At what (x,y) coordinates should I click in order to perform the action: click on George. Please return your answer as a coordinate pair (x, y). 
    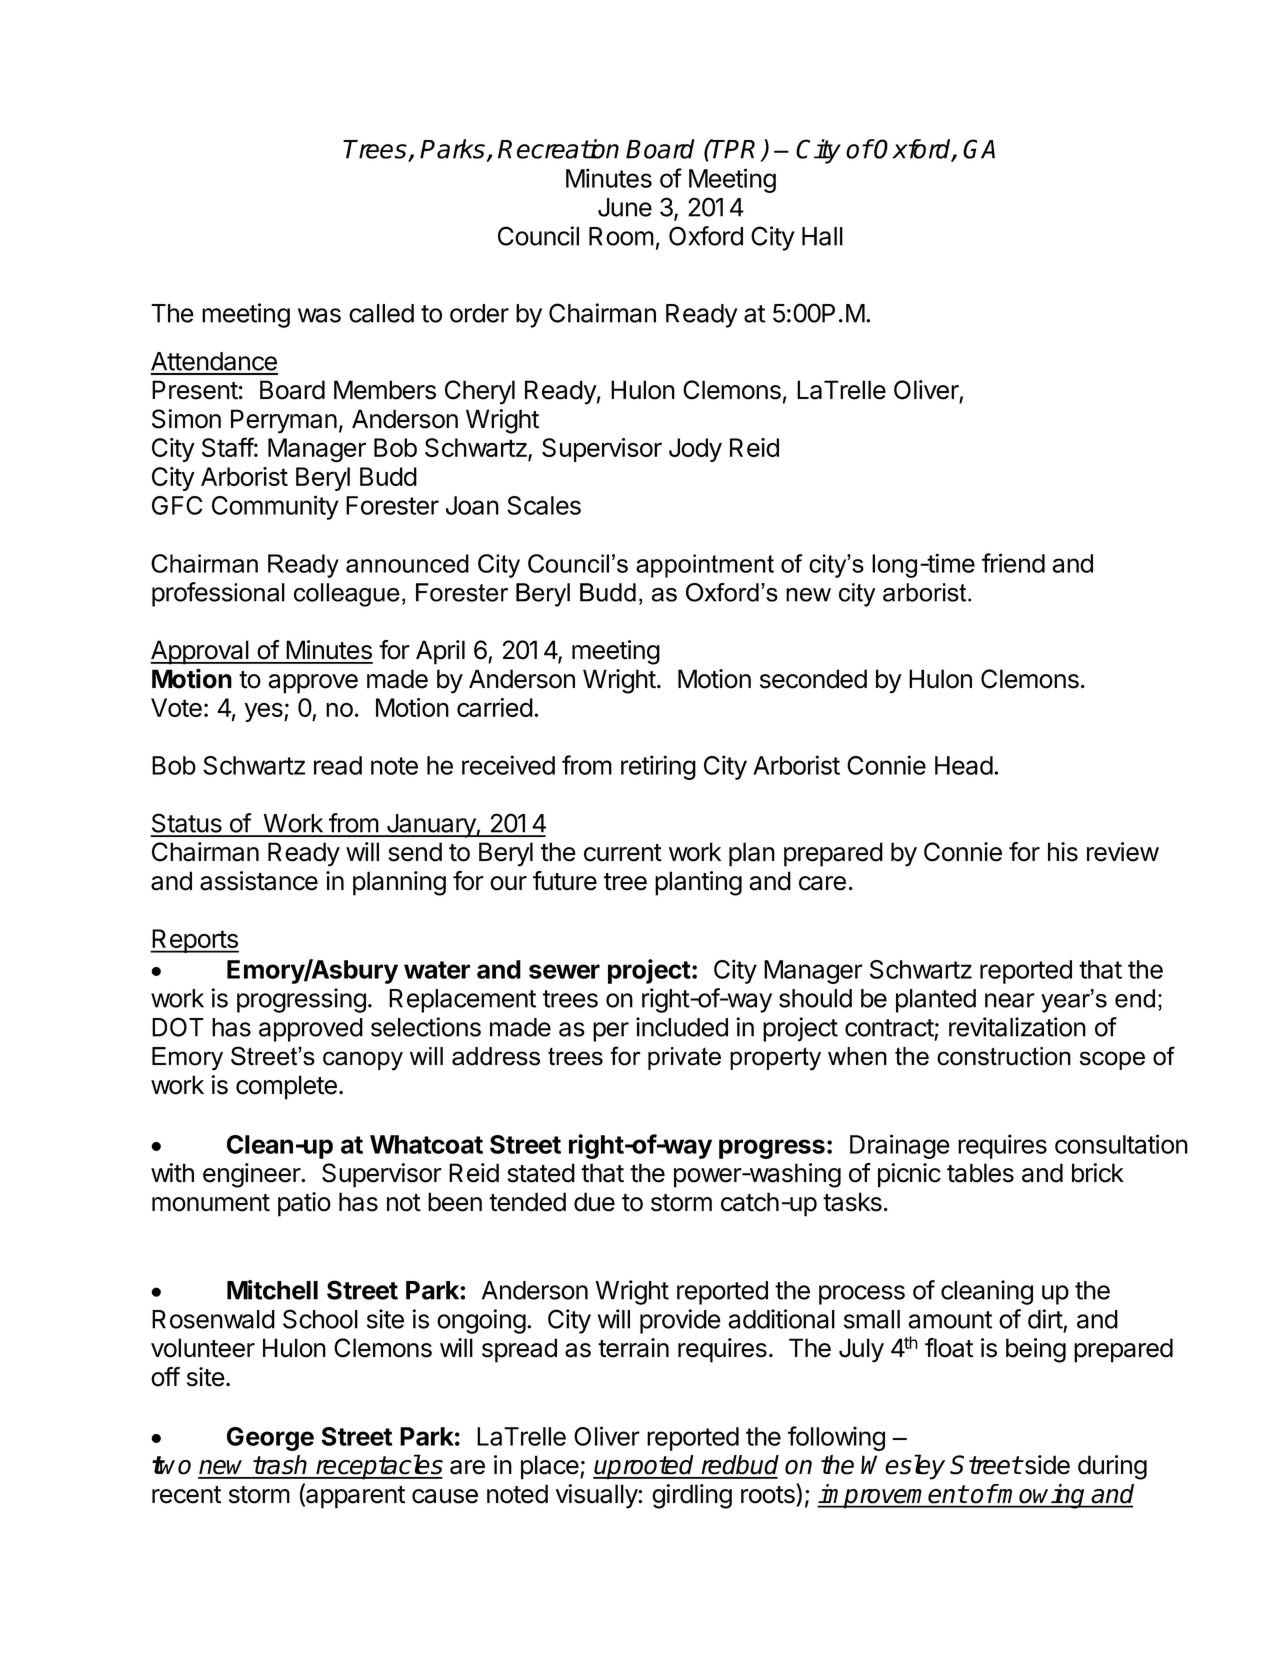
    Looking at the image, I should click on (270, 1439).
